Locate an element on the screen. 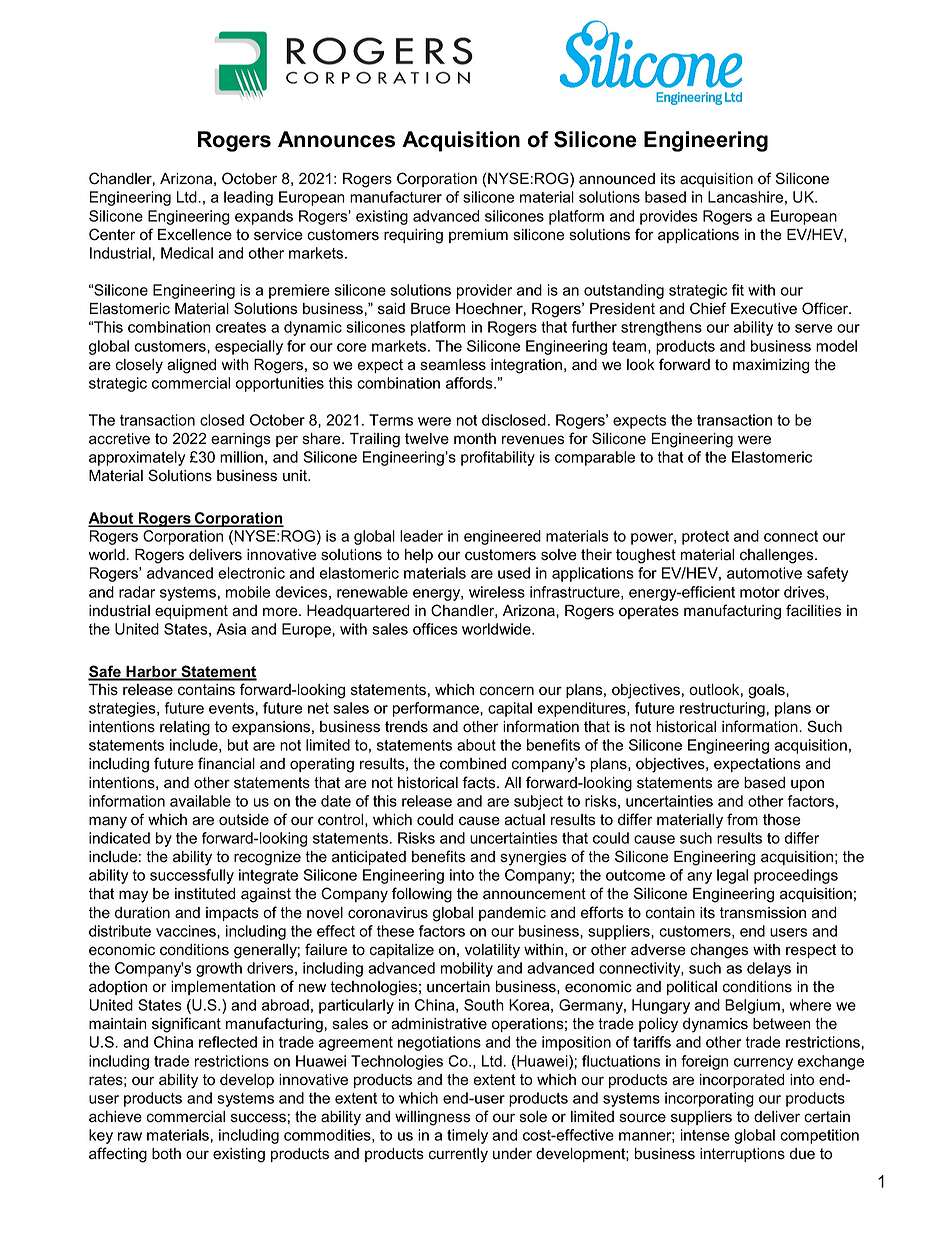 The image size is (952, 1233). interruptions is located at coordinates (742, 1155).
